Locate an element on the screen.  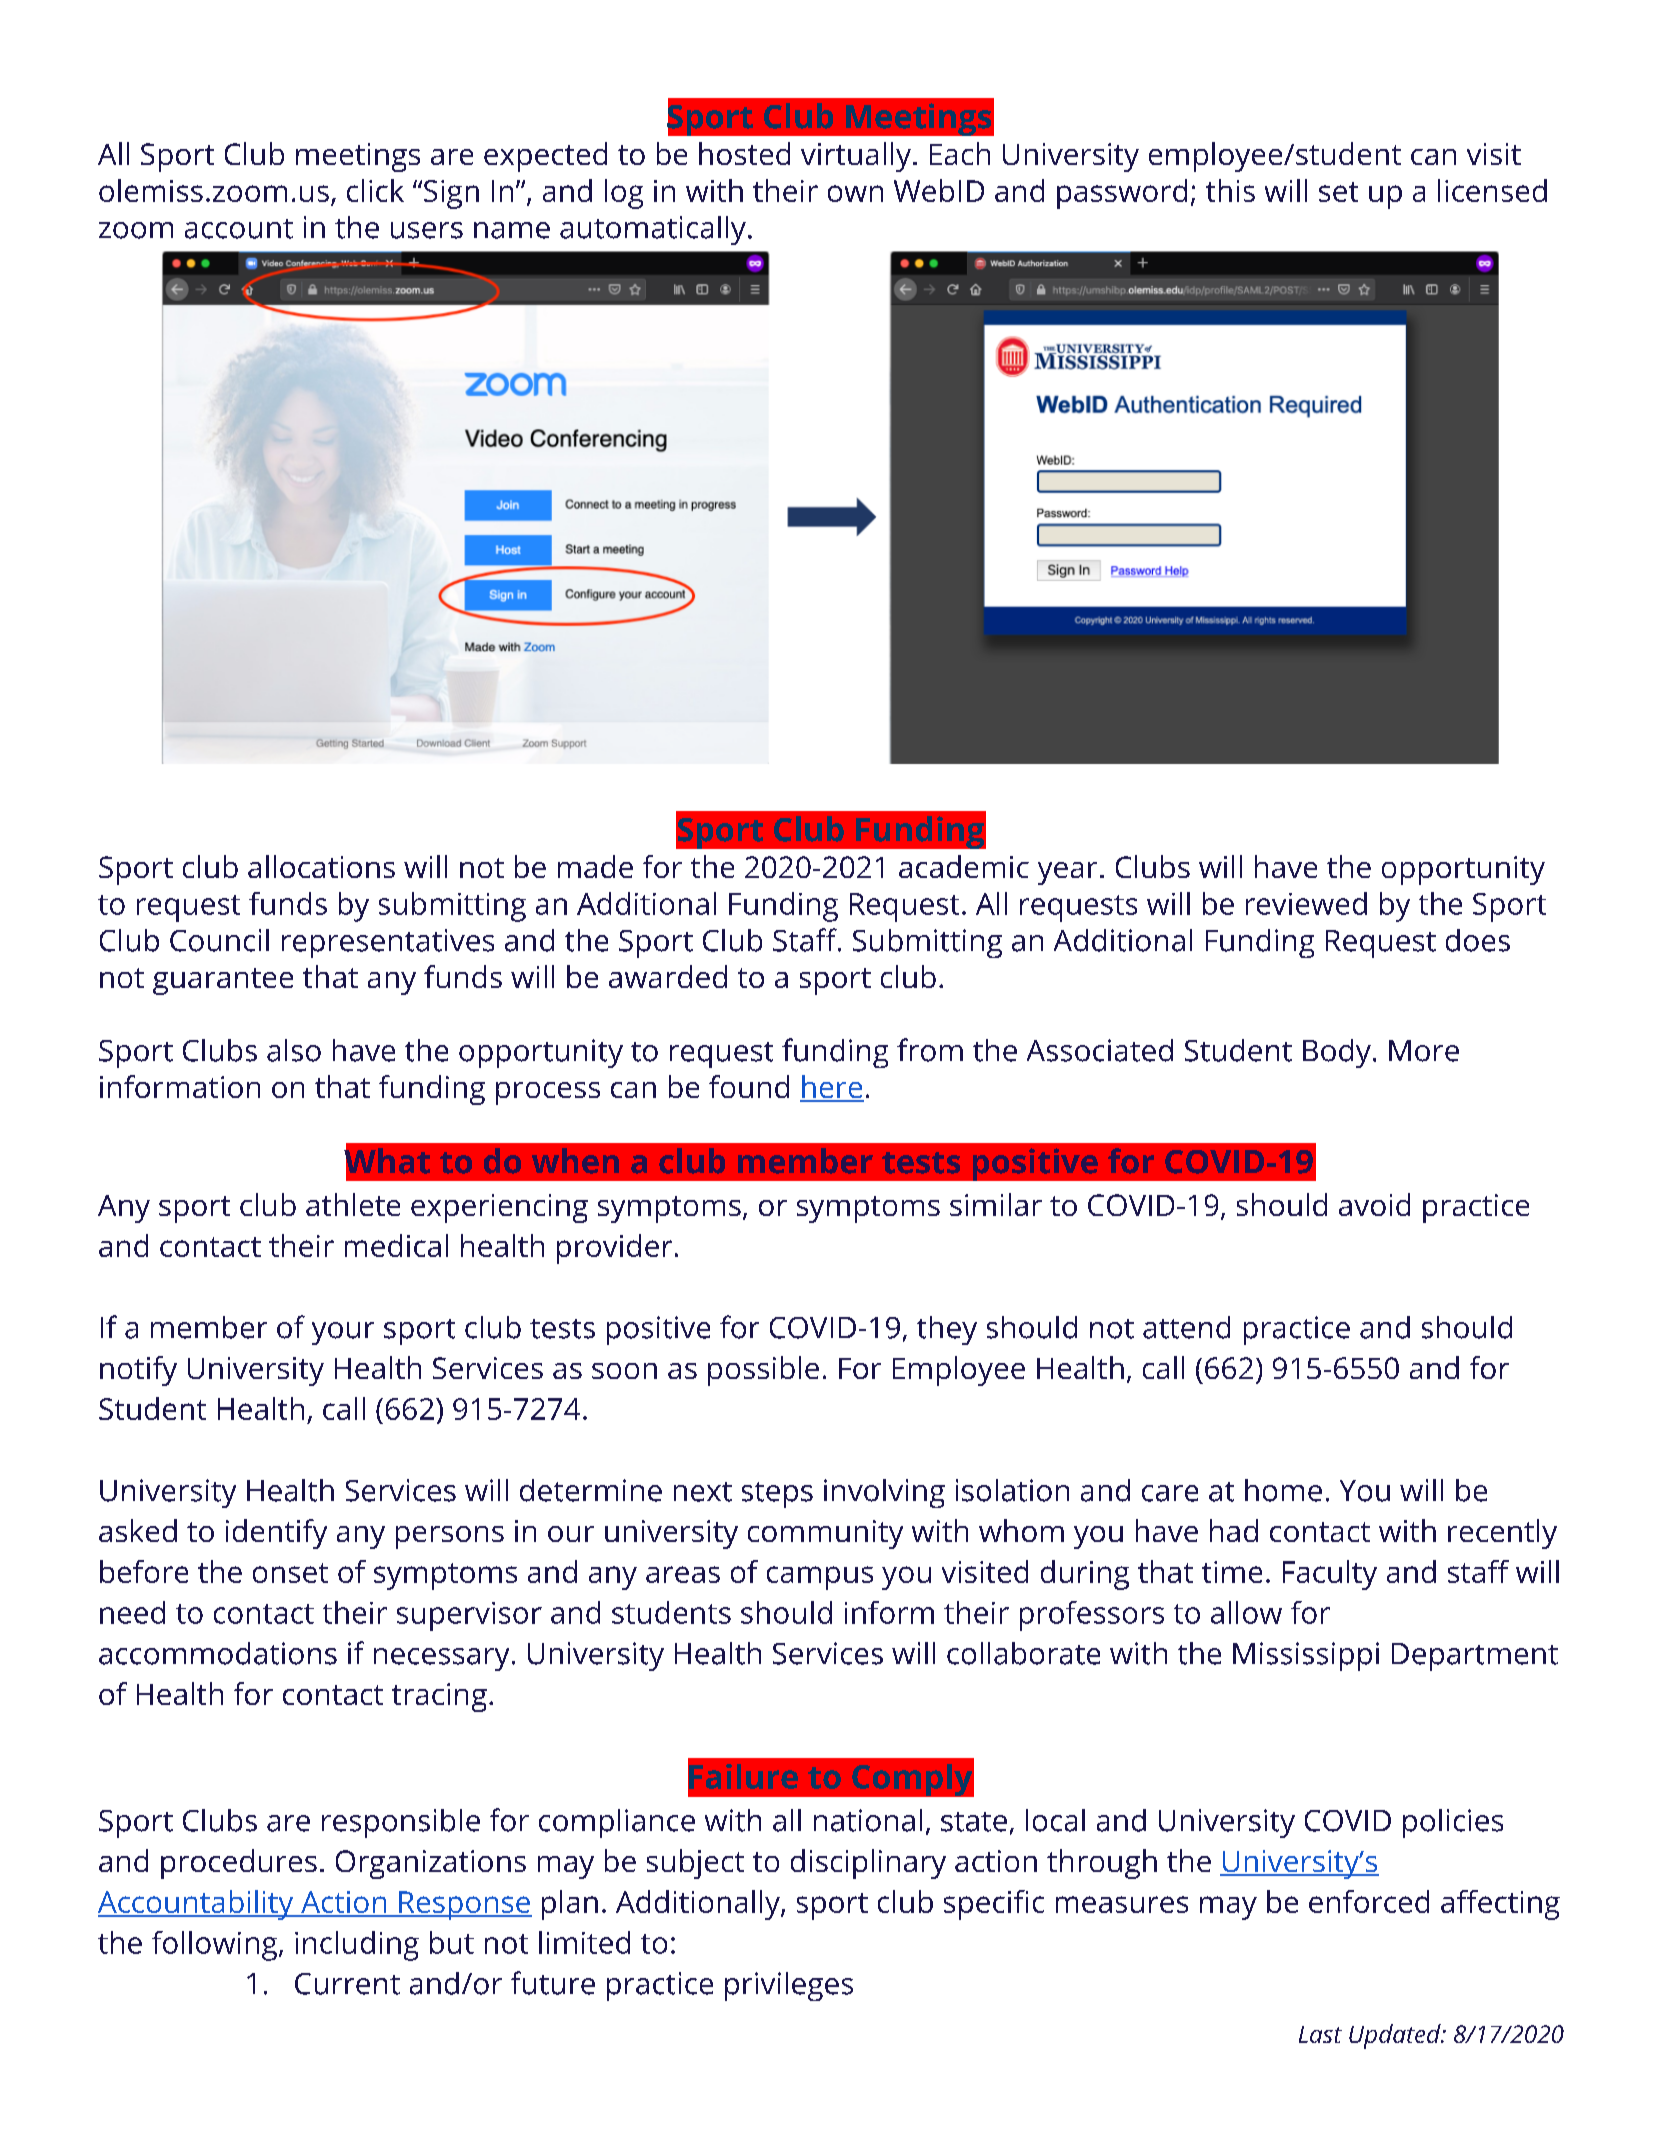
click is located at coordinates (375, 190).
